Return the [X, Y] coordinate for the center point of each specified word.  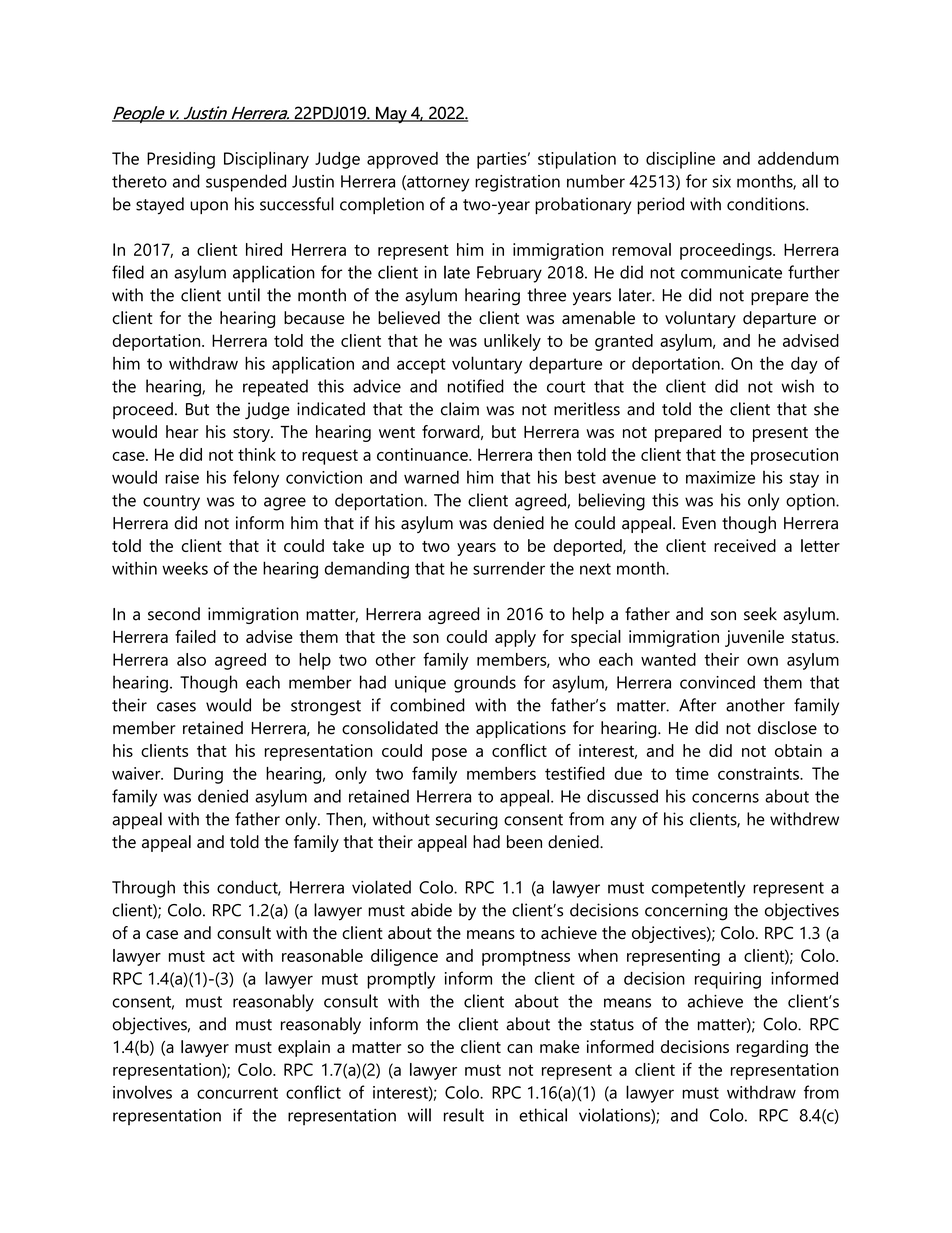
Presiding [181, 160]
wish [797, 386]
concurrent [237, 1093]
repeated [275, 388]
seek [760, 614]
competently [698, 889]
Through [143, 889]
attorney [437, 183]
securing [467, 821]
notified [476, 386]
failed [195, 636]
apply [515, 638]
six [721, 181]
